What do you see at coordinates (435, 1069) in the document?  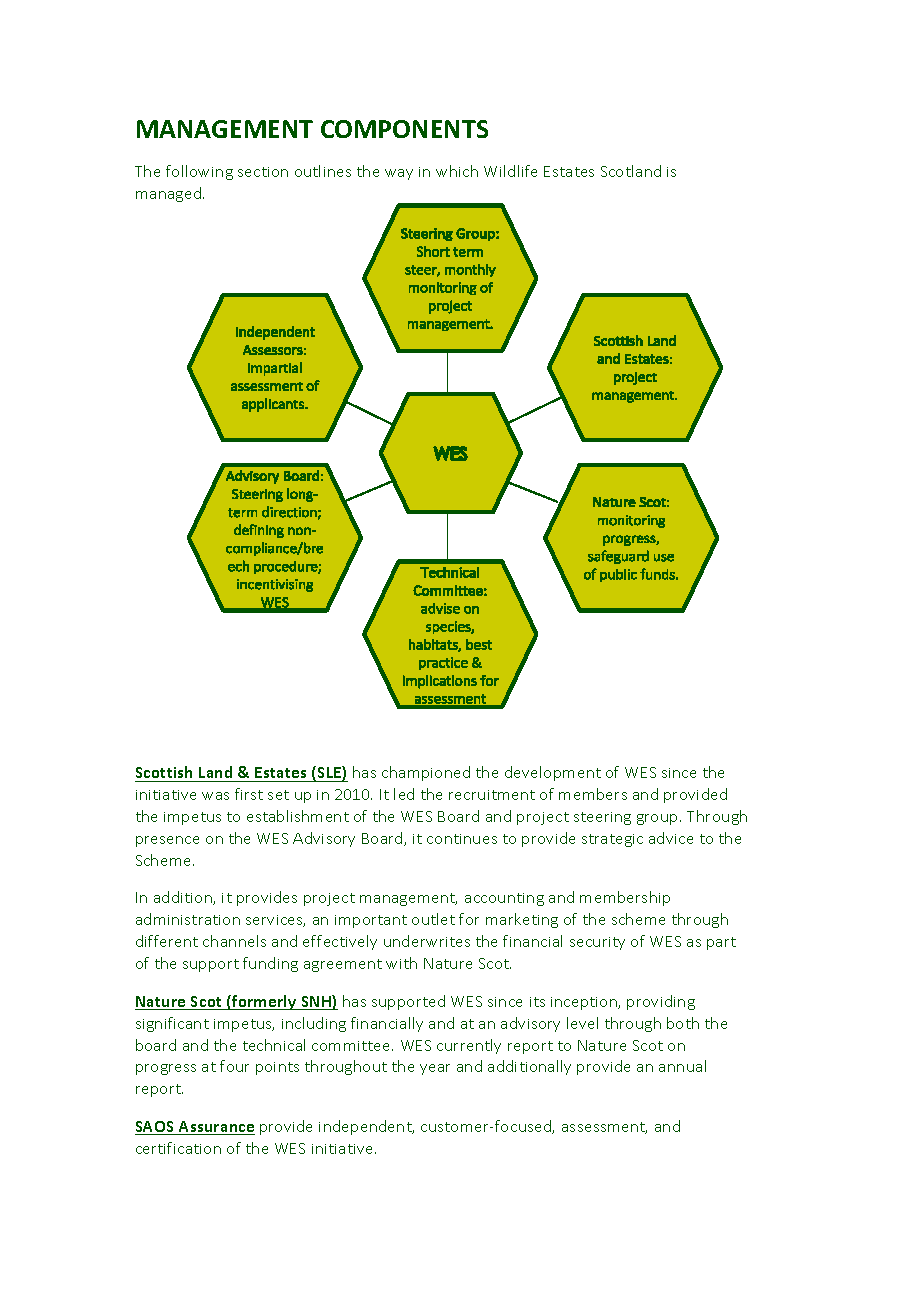 I see `year` at bounding box center [435, 1069].
